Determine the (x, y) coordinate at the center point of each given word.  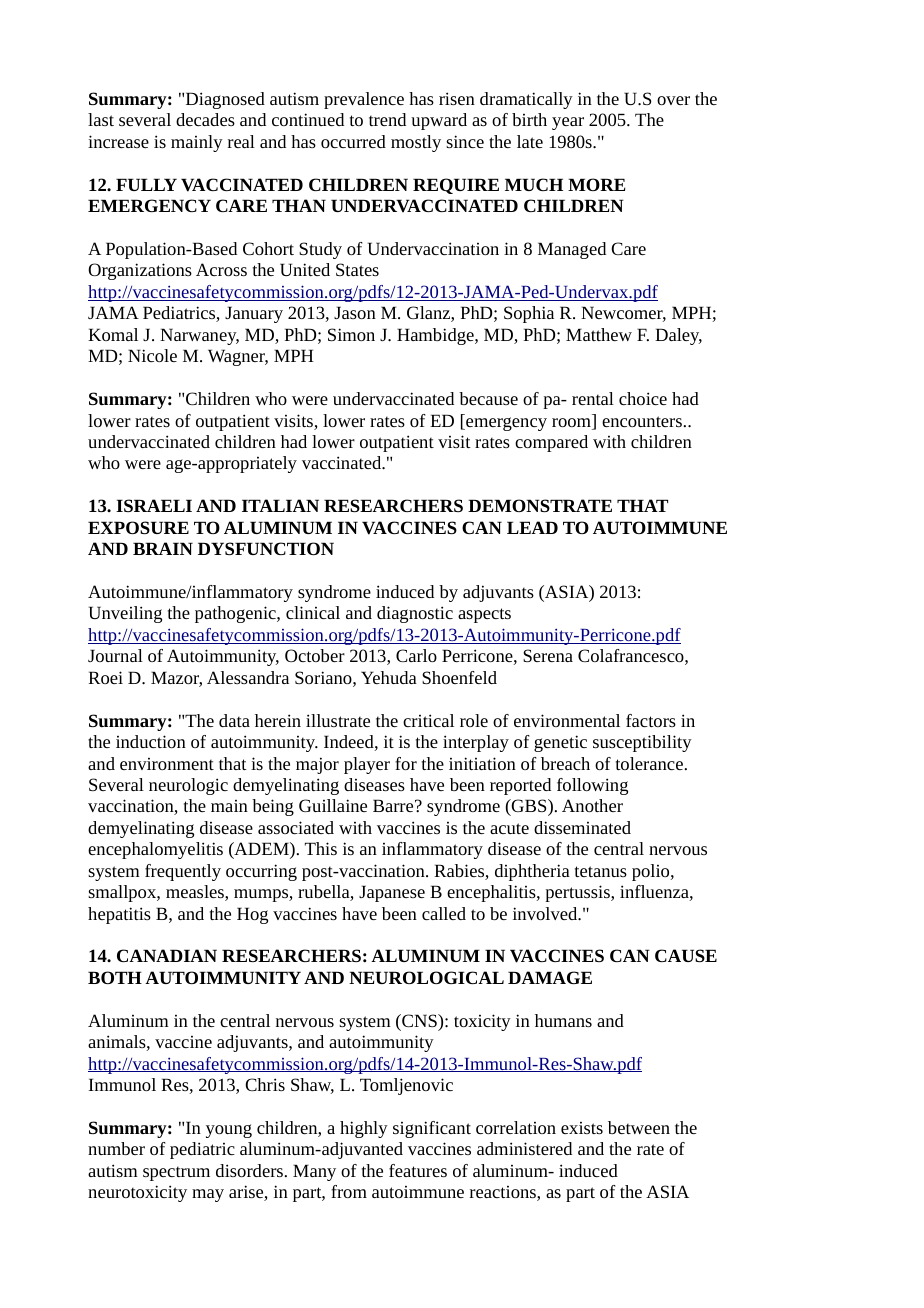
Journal (115, 655)
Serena (548, 655)
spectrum (176, 1173)
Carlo (416, 655)
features (418, 1170)
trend (387, 119)
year (568, 123)
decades (205, 119)
